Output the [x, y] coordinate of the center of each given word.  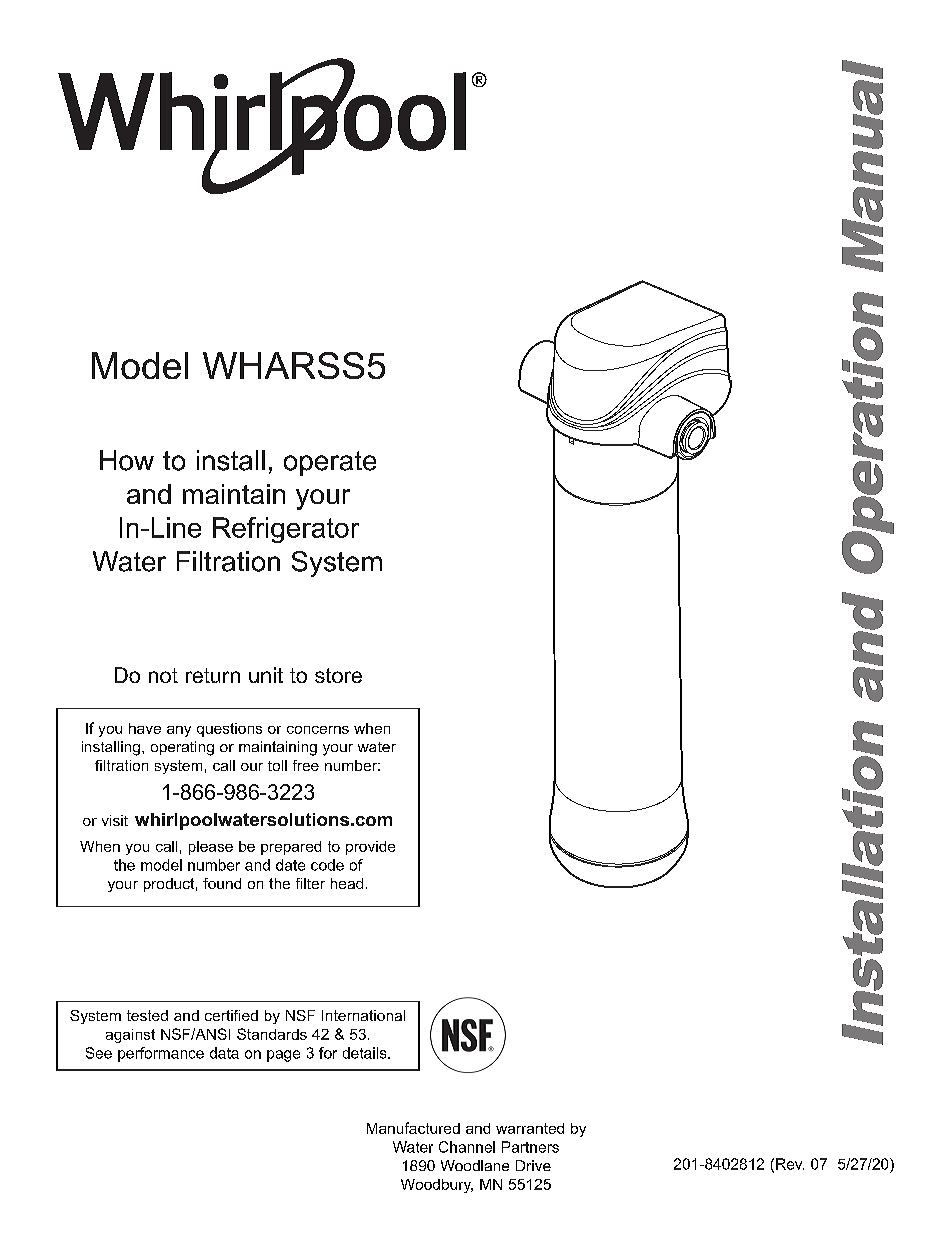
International [363, 1015]
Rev [790, 1164]
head [347, 883]
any [179, 731]
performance [161, 1054]
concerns [318, 730]
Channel [467, 1147]
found [222, 883]
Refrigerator [286, 530]
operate [330, 463]
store [338, 675]
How [127, 460]
